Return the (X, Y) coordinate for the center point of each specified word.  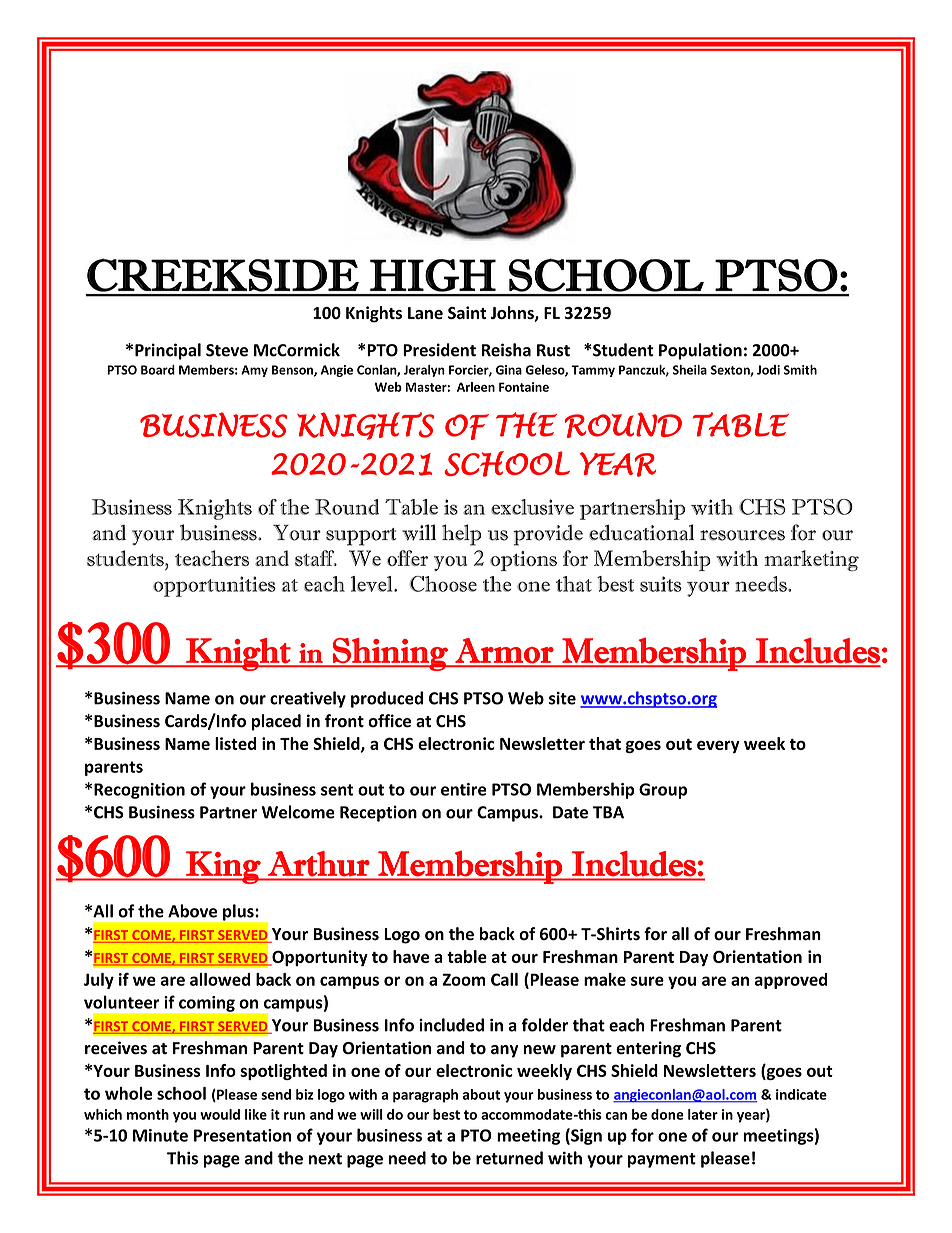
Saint (467, 312)
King (223, 867)
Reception (378, 814)
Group (663, 791)
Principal (168, 351)
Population (700, 351)
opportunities (214, 586)
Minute (160, 1135)
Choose (443, 584)
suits (661, 584)
